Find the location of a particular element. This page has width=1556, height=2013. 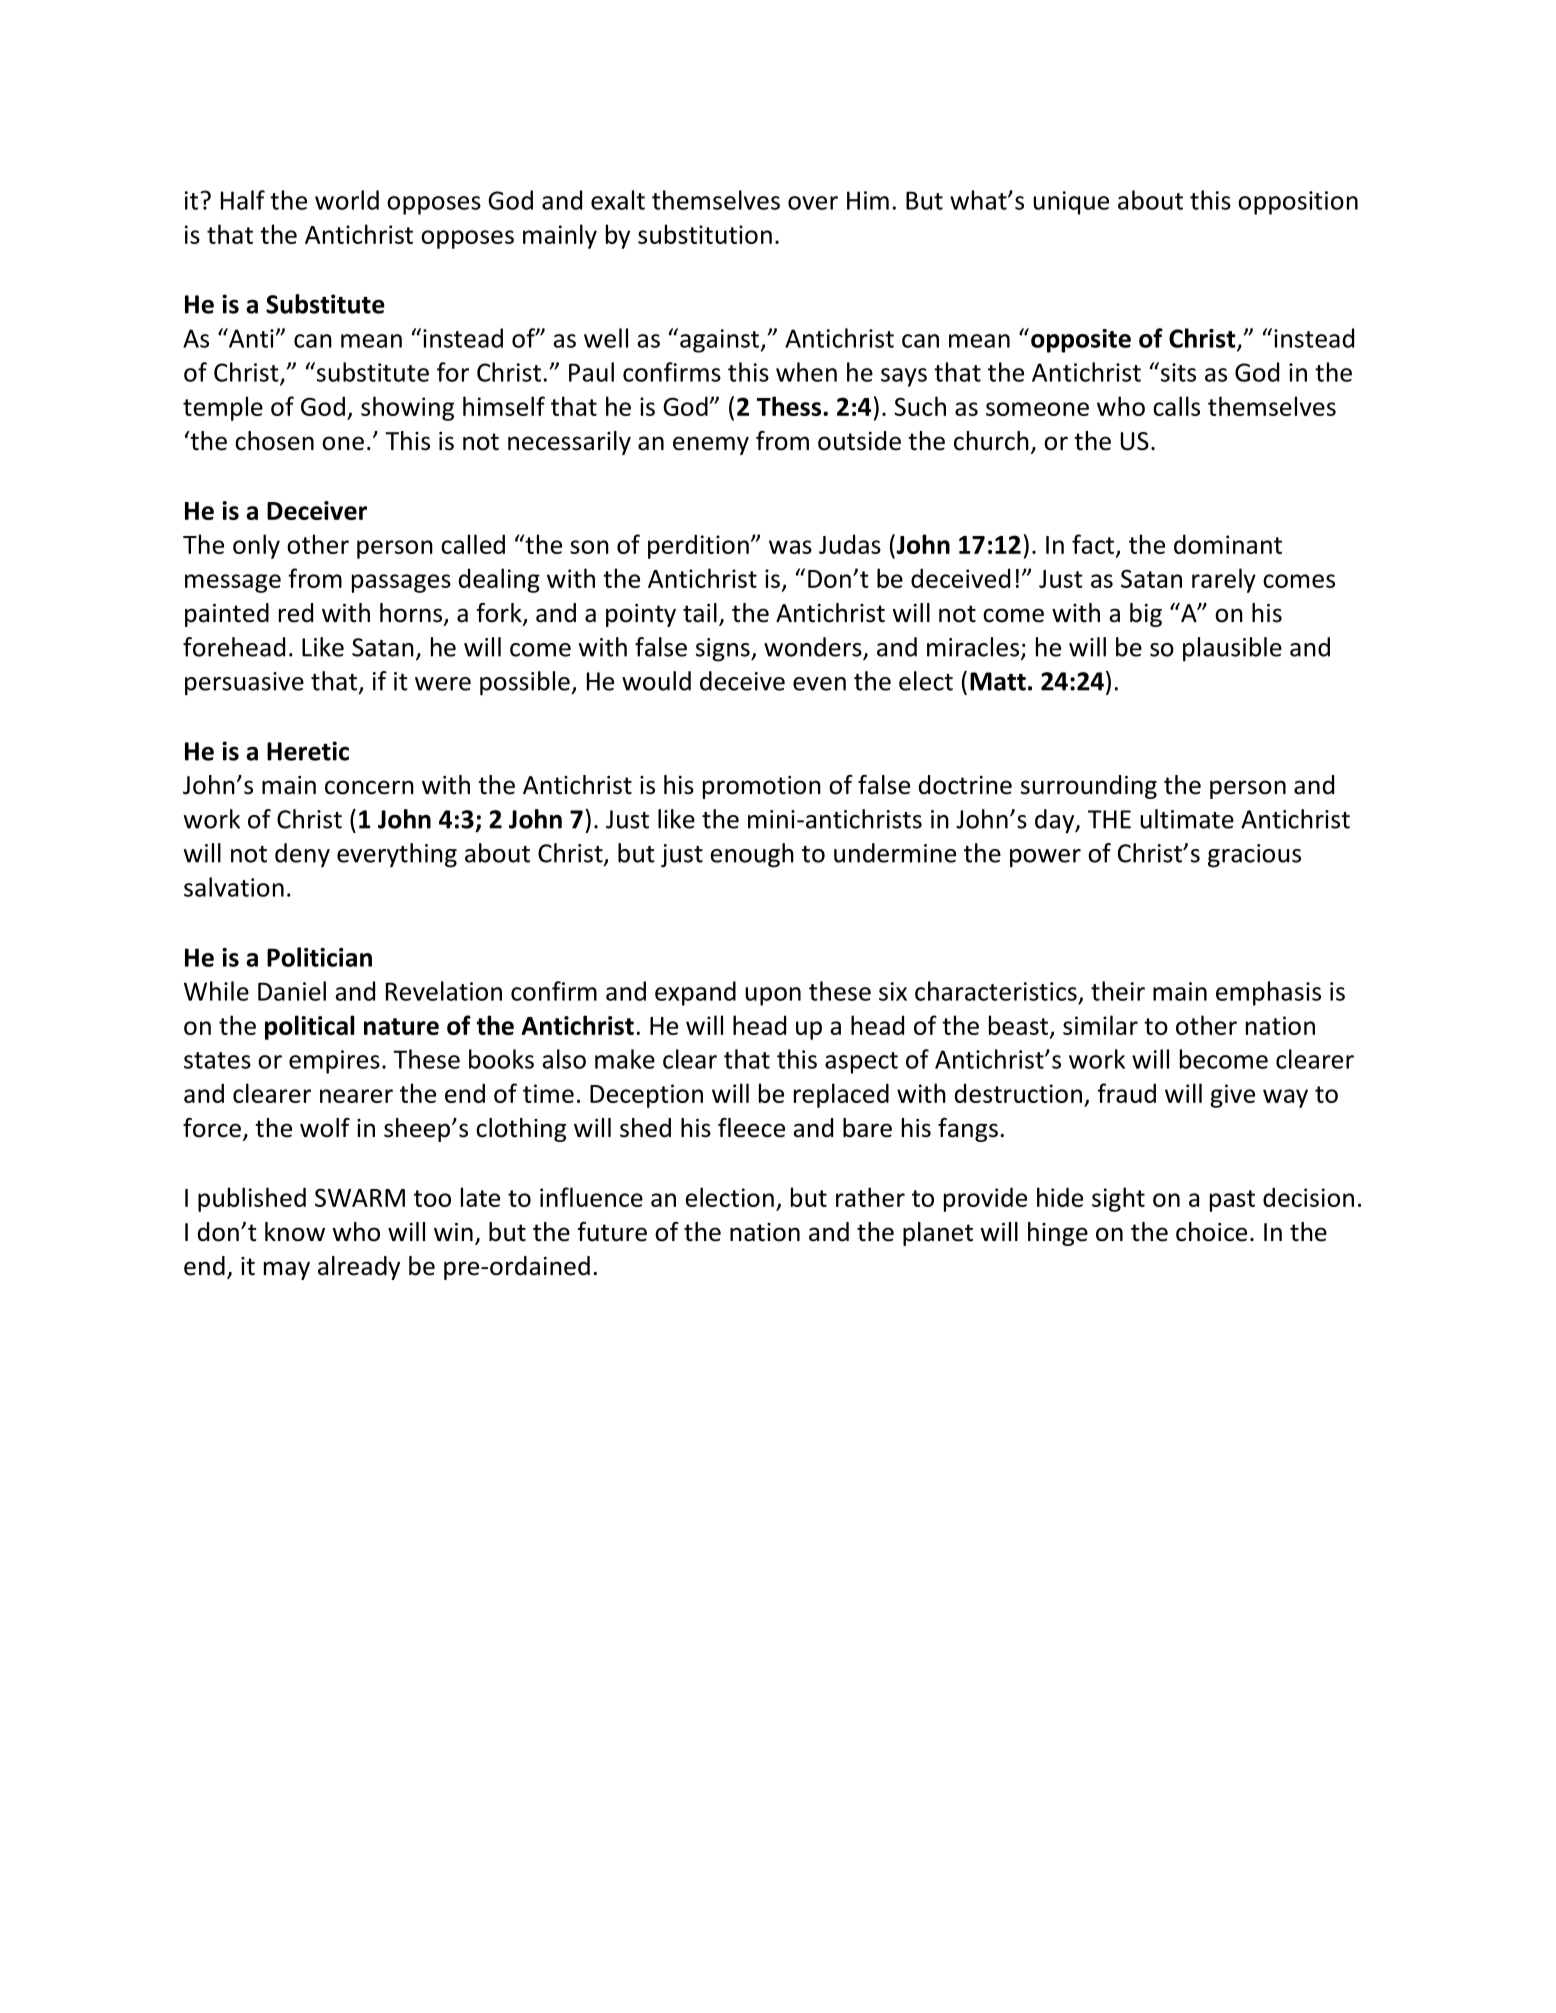

choice is located at coordinates (1211, 1232).
